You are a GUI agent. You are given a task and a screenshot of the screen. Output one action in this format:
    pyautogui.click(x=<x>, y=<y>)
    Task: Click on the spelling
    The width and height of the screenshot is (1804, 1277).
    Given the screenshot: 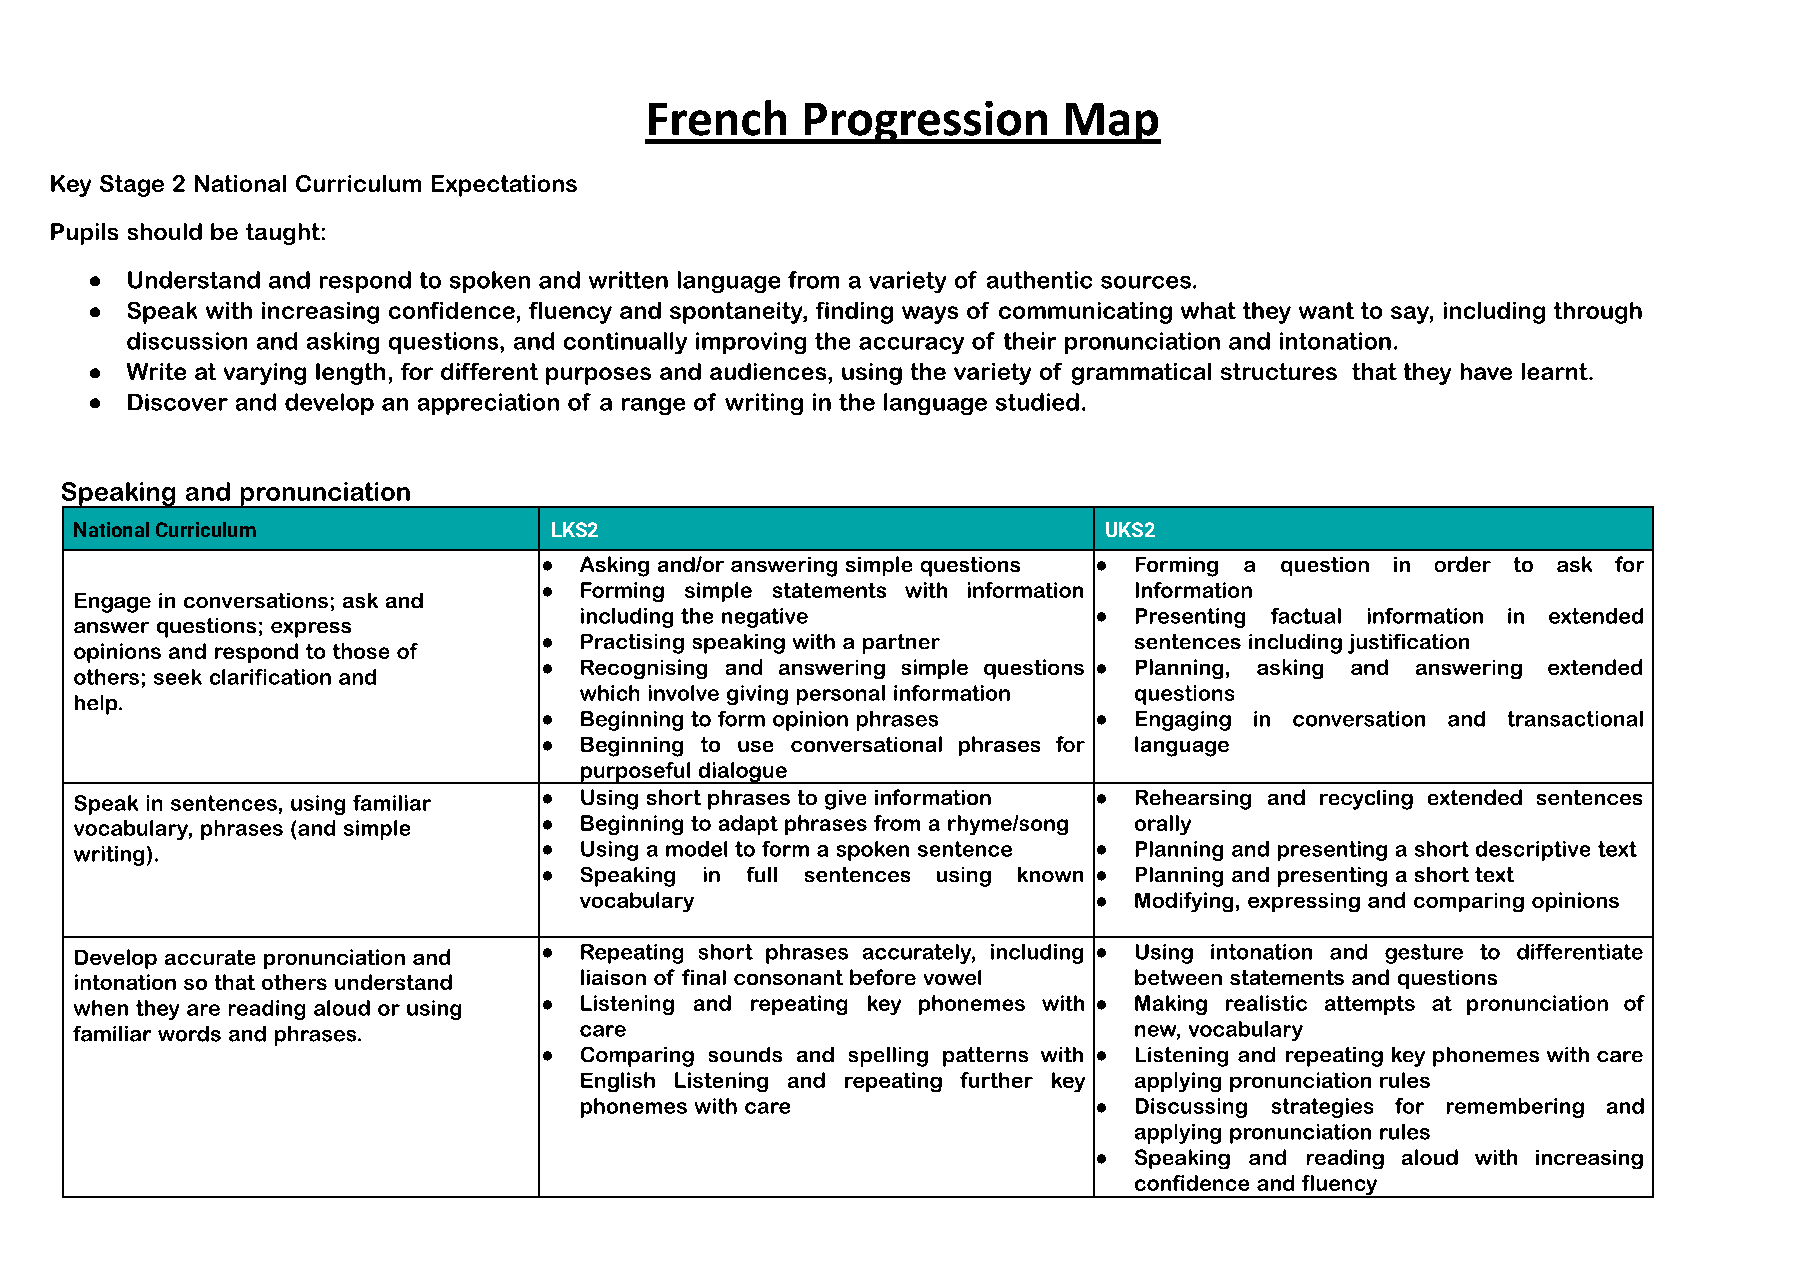 What is the action you would take?
    pyautogui.click(x=888, y=1057)
